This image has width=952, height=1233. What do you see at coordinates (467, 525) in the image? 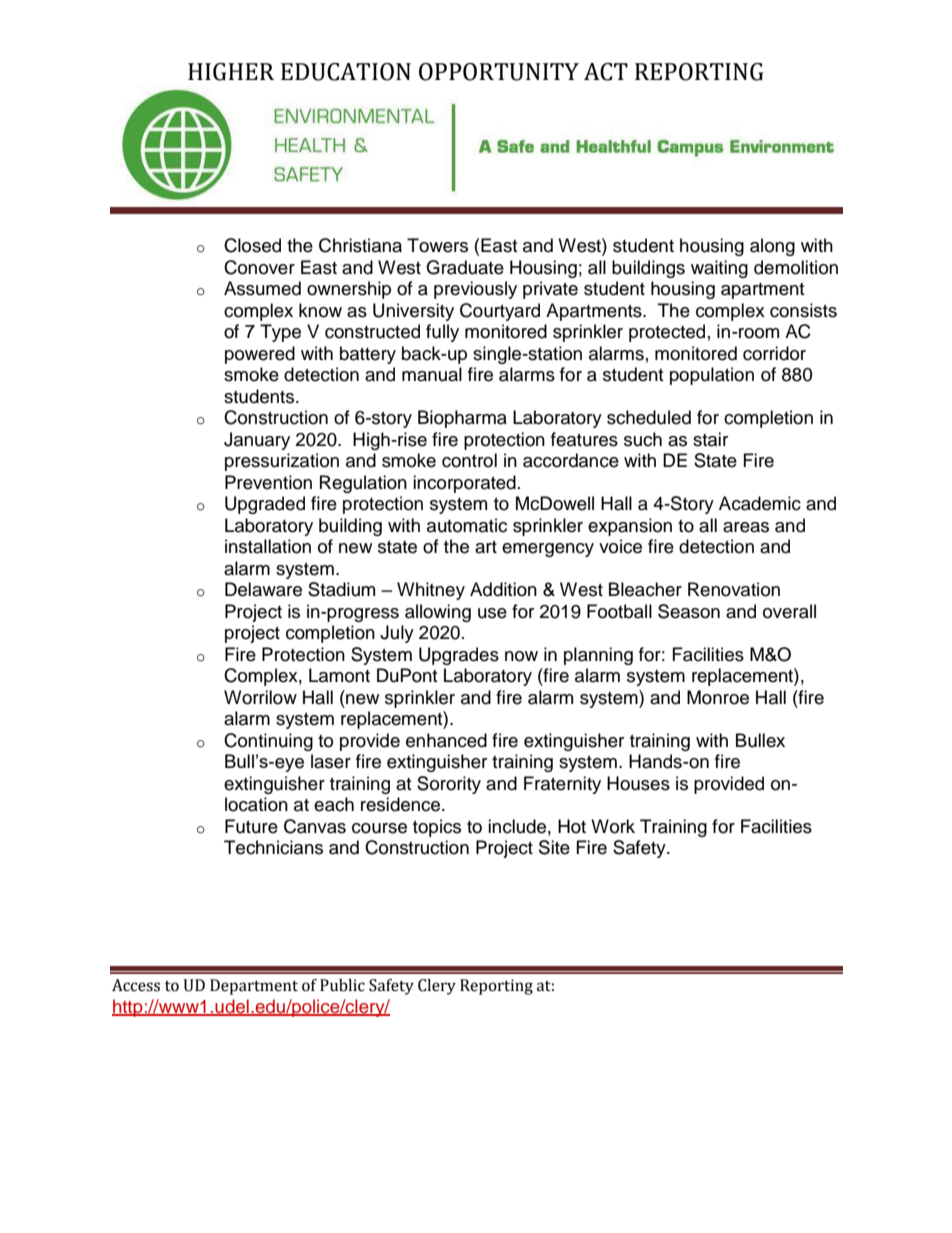
I see `automatic` at bounding box center [467, 525].
